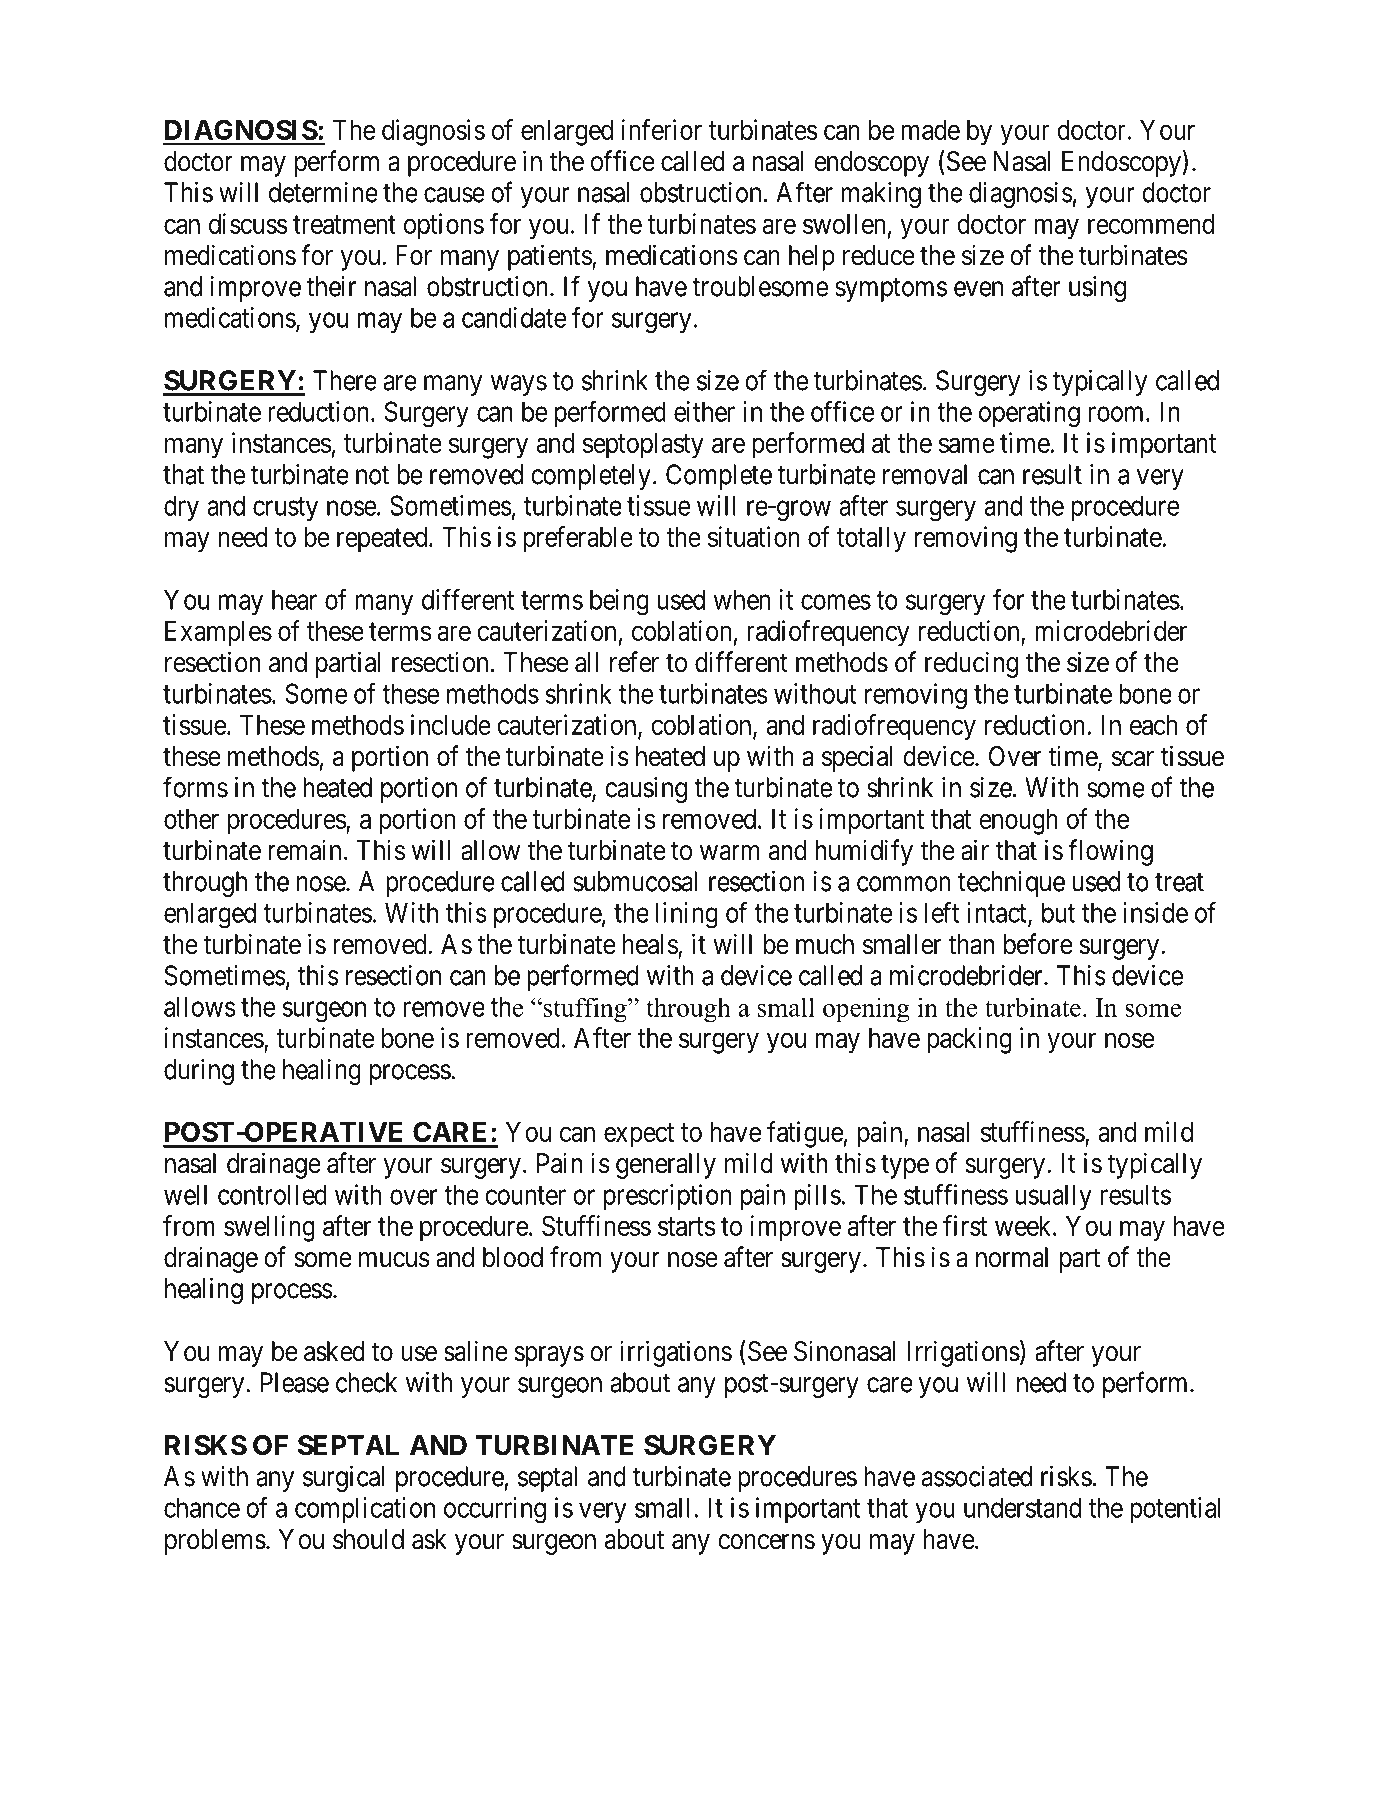 The height and width of the screenshot is (1797, 1388). I want to click on packing, so click(969, 1040).
